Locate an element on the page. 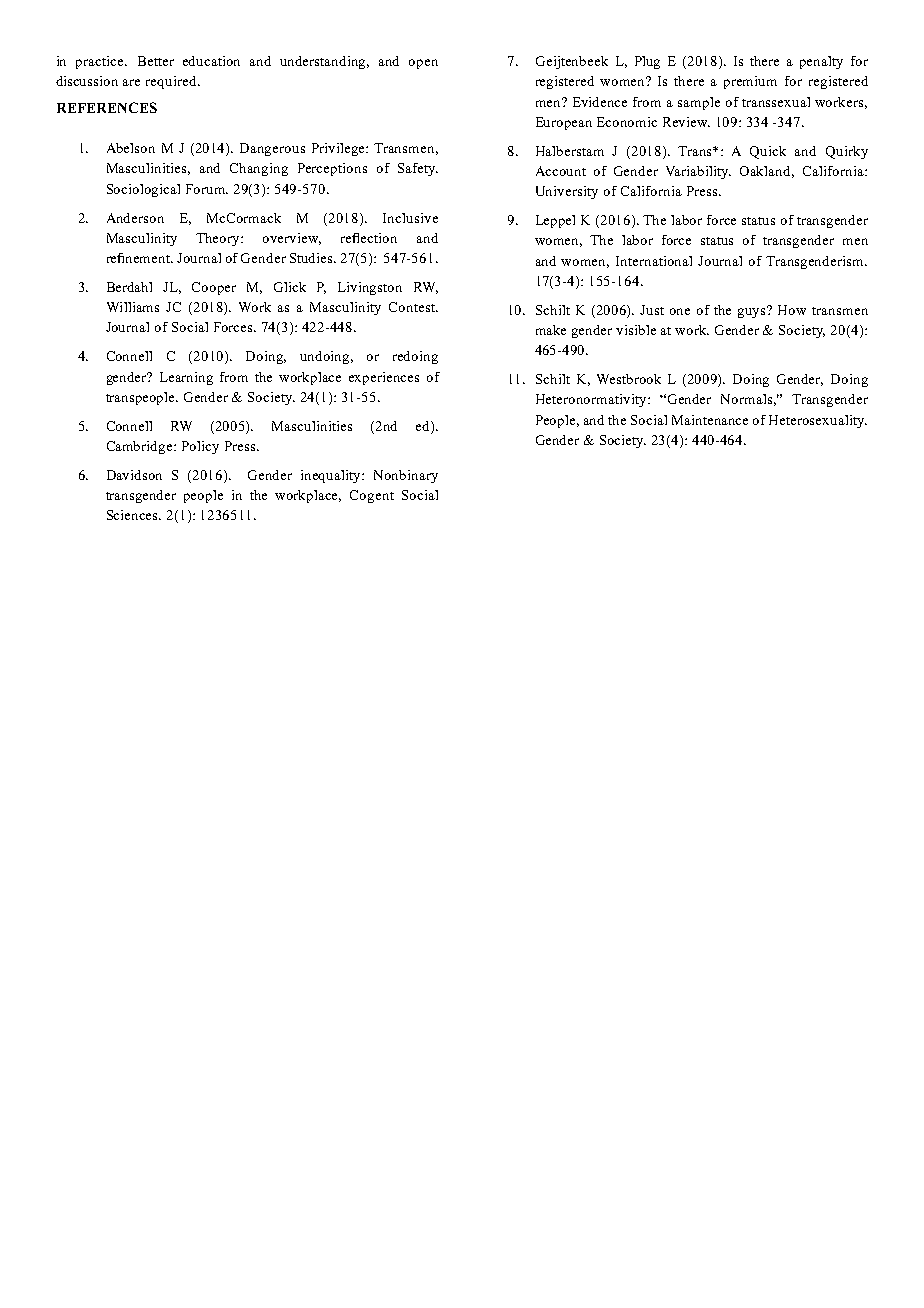 The width and height of the page is (924, 1308). Maintenance is located at coordinates (710, 420).
